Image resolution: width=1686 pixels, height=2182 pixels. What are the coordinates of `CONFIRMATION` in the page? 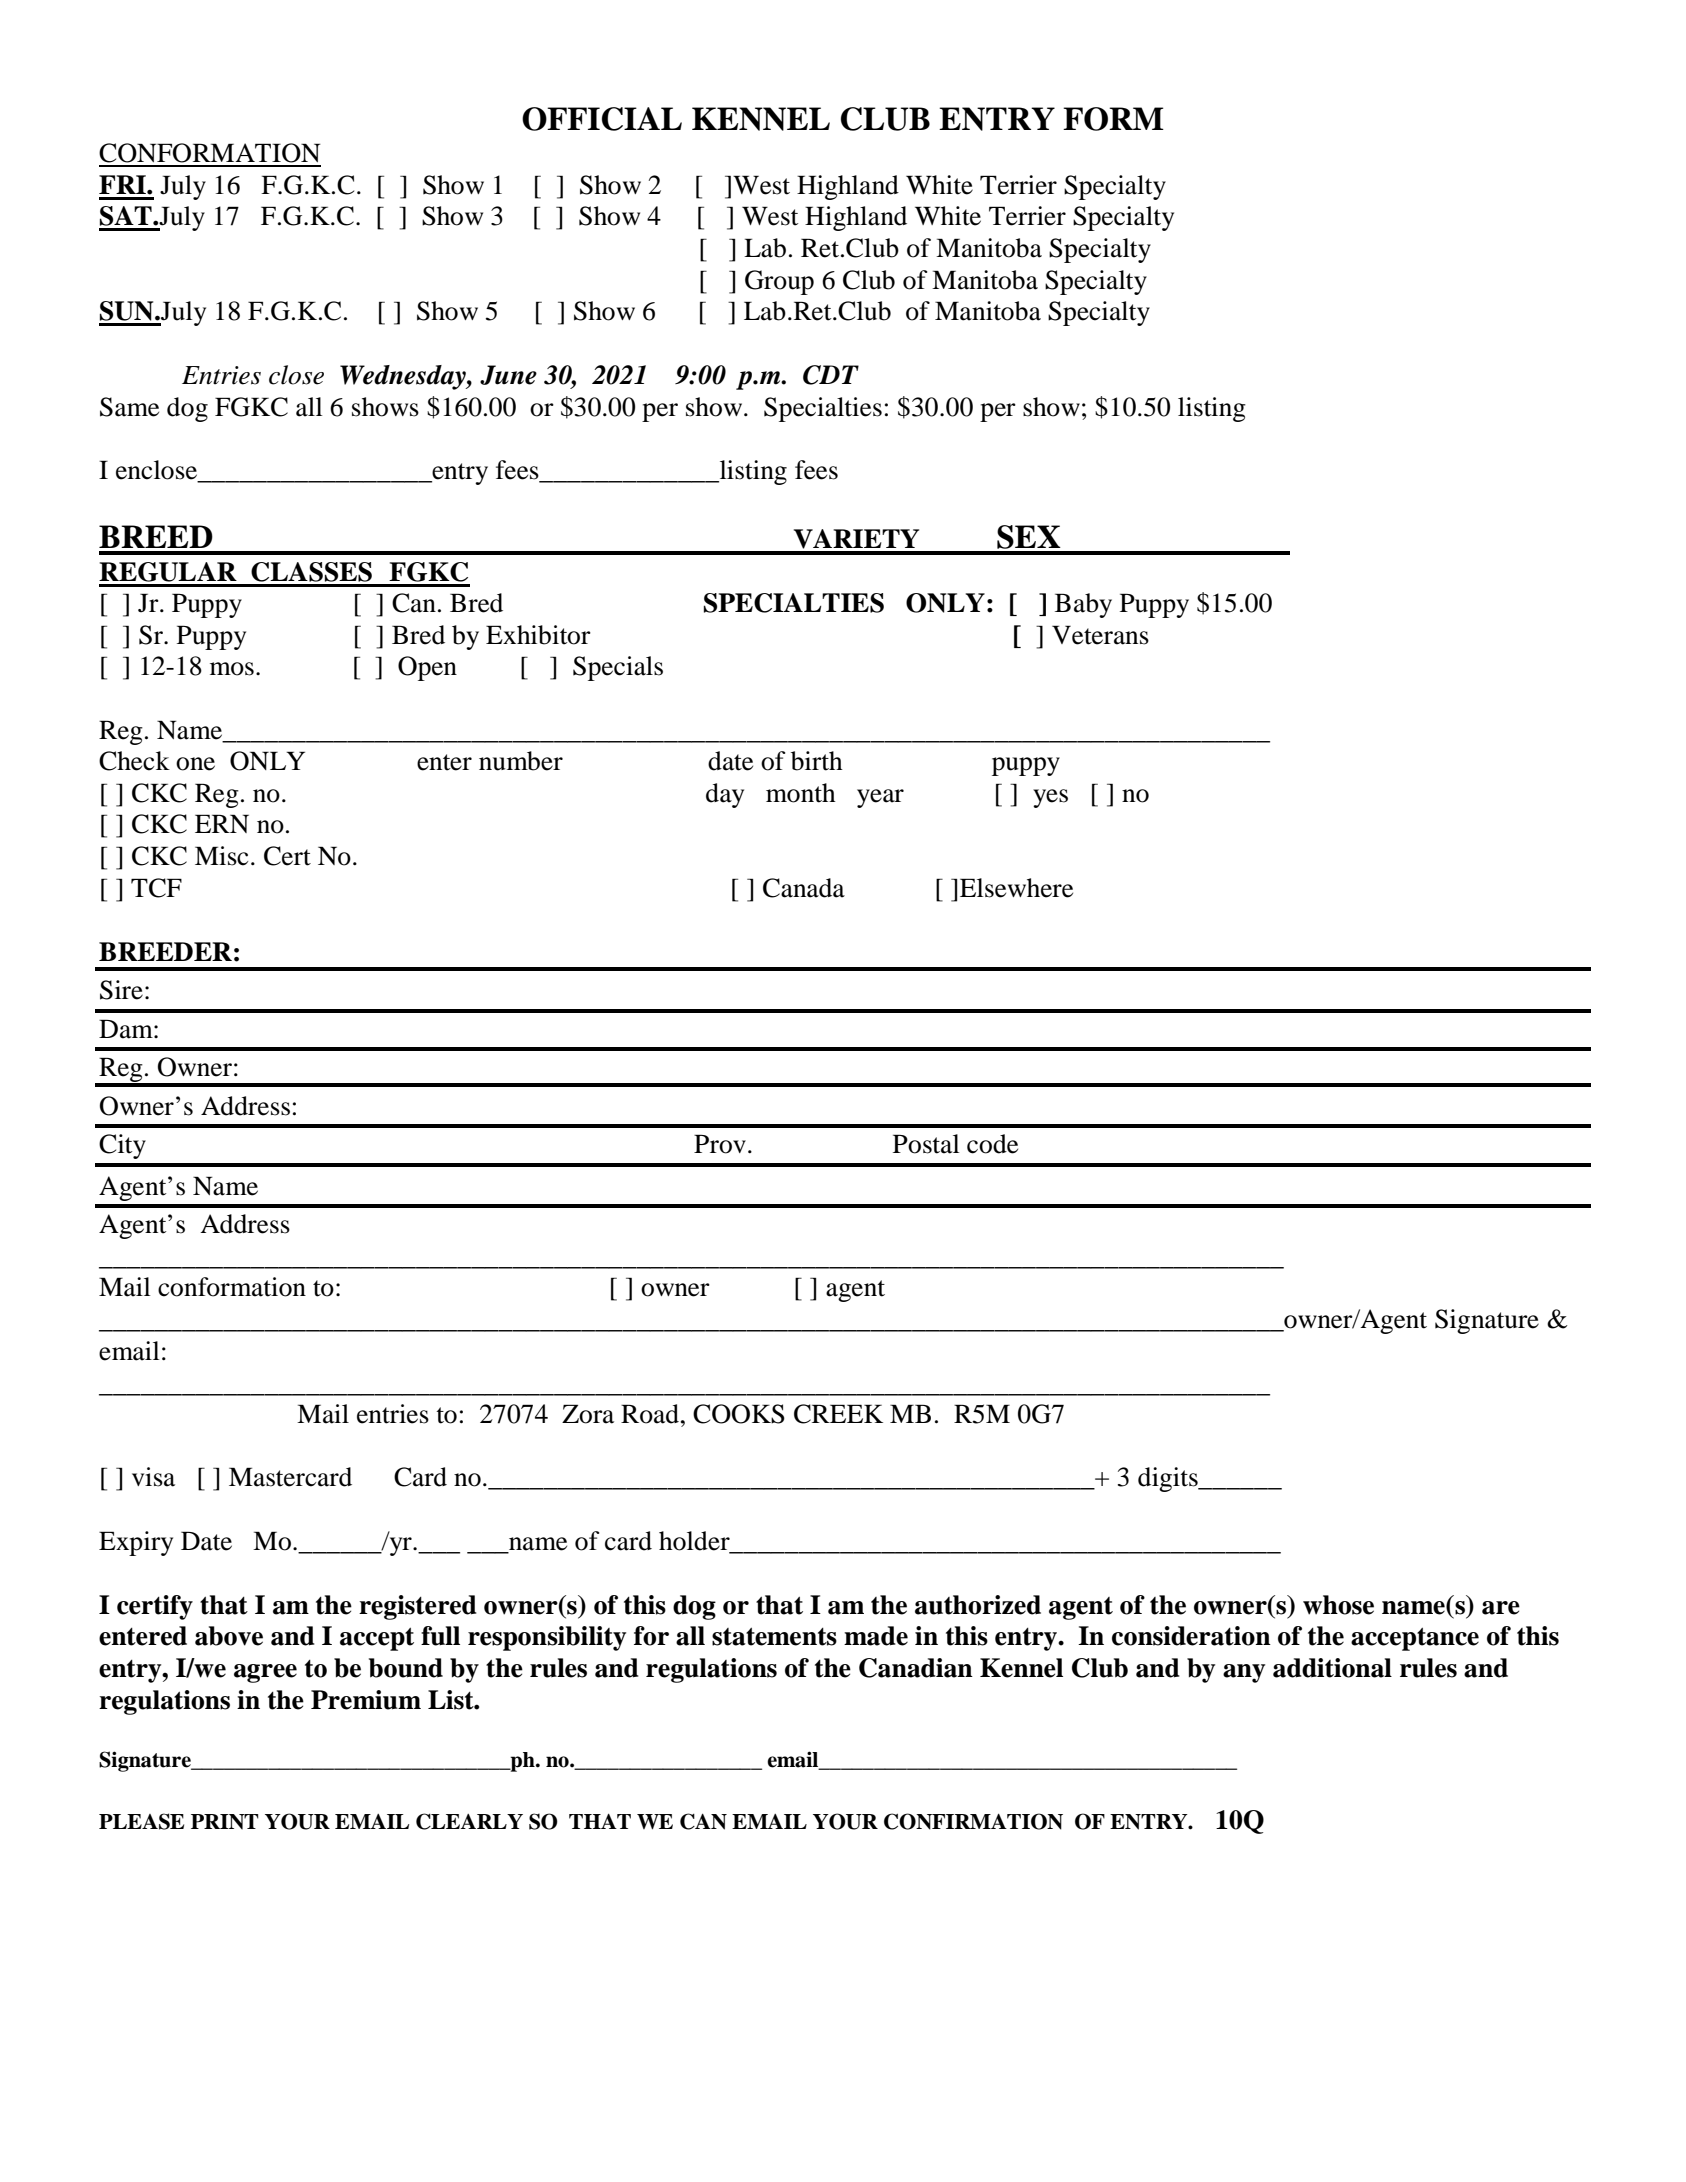 It's located at (973, 1821).
